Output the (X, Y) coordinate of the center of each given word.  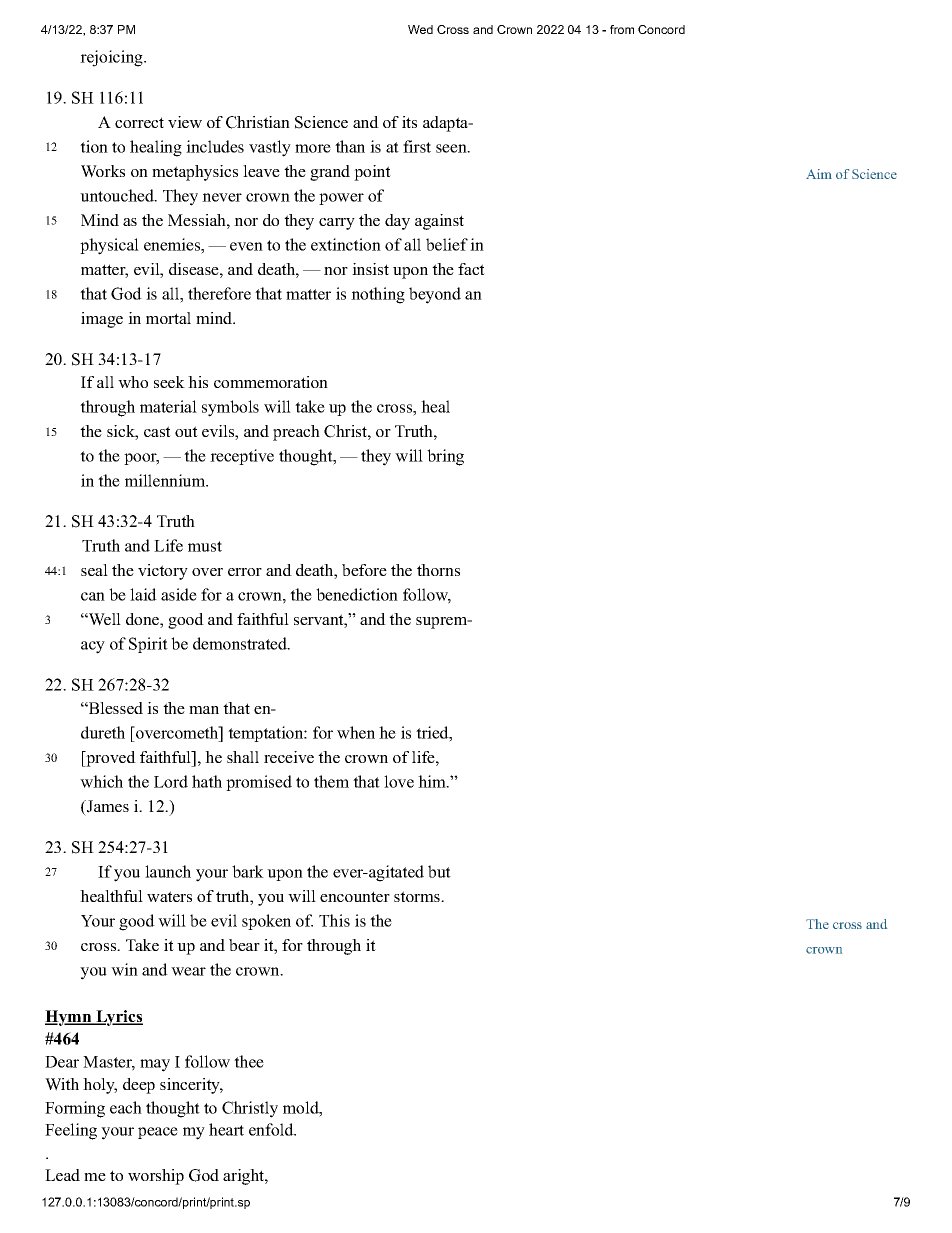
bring (445, 457)
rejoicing (112, 58)
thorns (438, 570)
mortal (168, 318)
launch (168, 871)
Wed (420, 29)
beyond (435, 295)
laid (143, 594)
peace (158, 1133)
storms (418, 896)
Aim (819, 174)
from (622, 29)
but (439, 871)
